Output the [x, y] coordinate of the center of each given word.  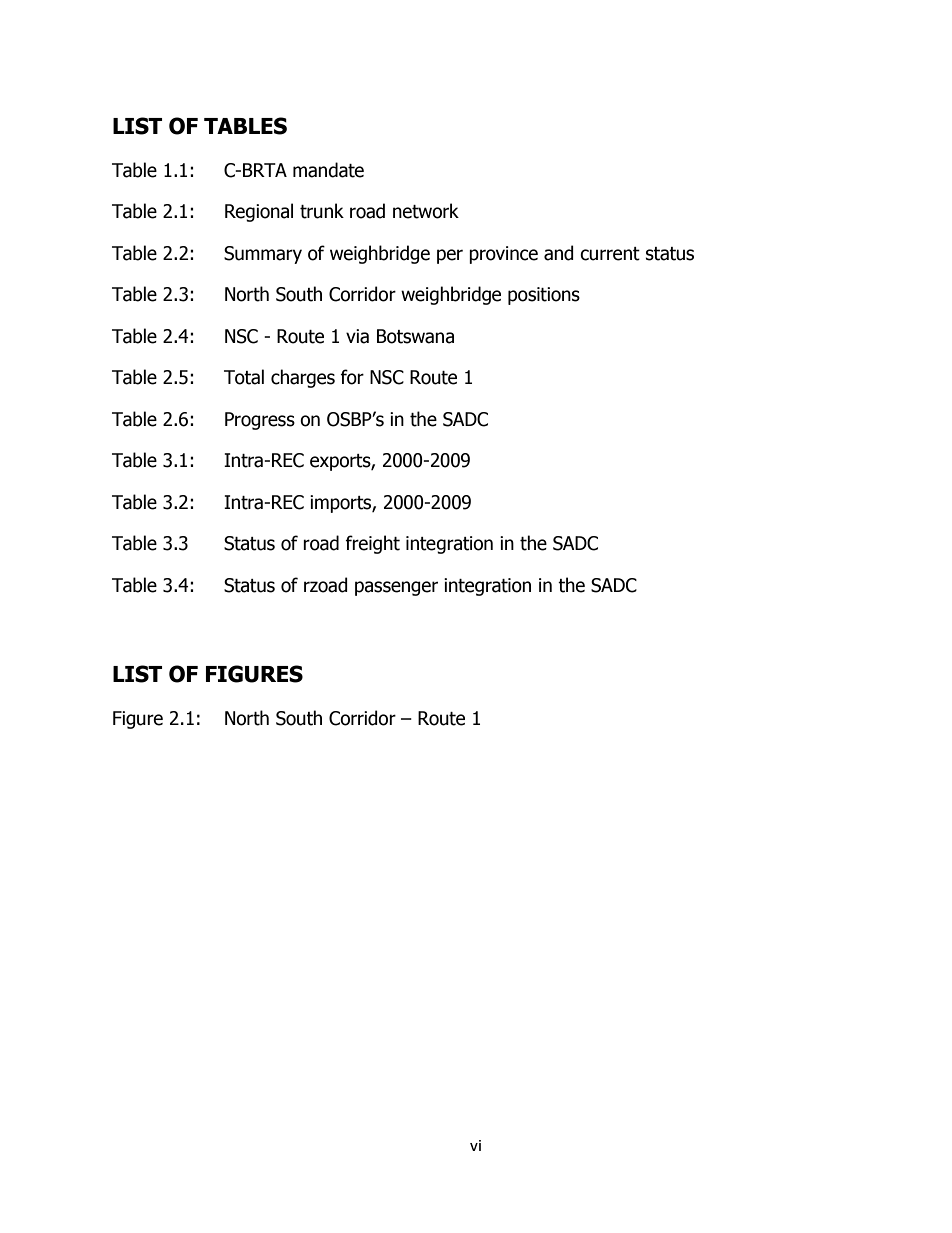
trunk [322, 211]
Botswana [415, 336]
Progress [260, 421]
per [450, 256]
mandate [328, 170]
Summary [263, 255]
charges [303, 378]
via [357, 336]
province [503, 255]
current [610, 254]
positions [544, 296]
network [426, 211]
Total [244, 377]
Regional [259, 212]
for [352, 377]
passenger [396, 588]
